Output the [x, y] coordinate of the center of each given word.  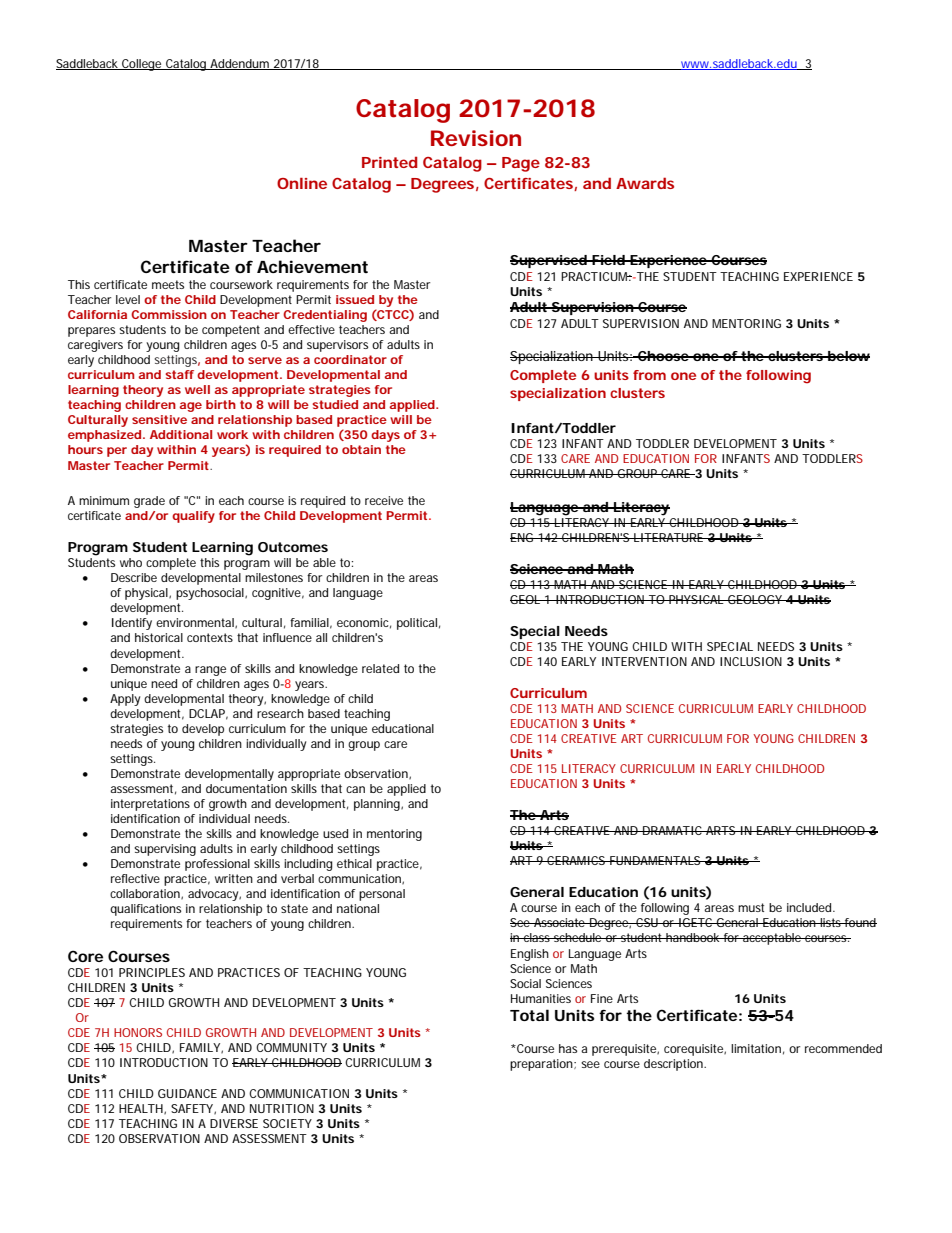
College [142, 65]
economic [364, 623]
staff [180, 374]
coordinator [350, 359]
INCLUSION [751, 661]
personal [382, 895]
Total [529, 1015]
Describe [134, 577]
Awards [645, 183]
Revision [476, 138]
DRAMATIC [673, 830]
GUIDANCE [187, 1093]
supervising [165, 850]
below [848, 356]
